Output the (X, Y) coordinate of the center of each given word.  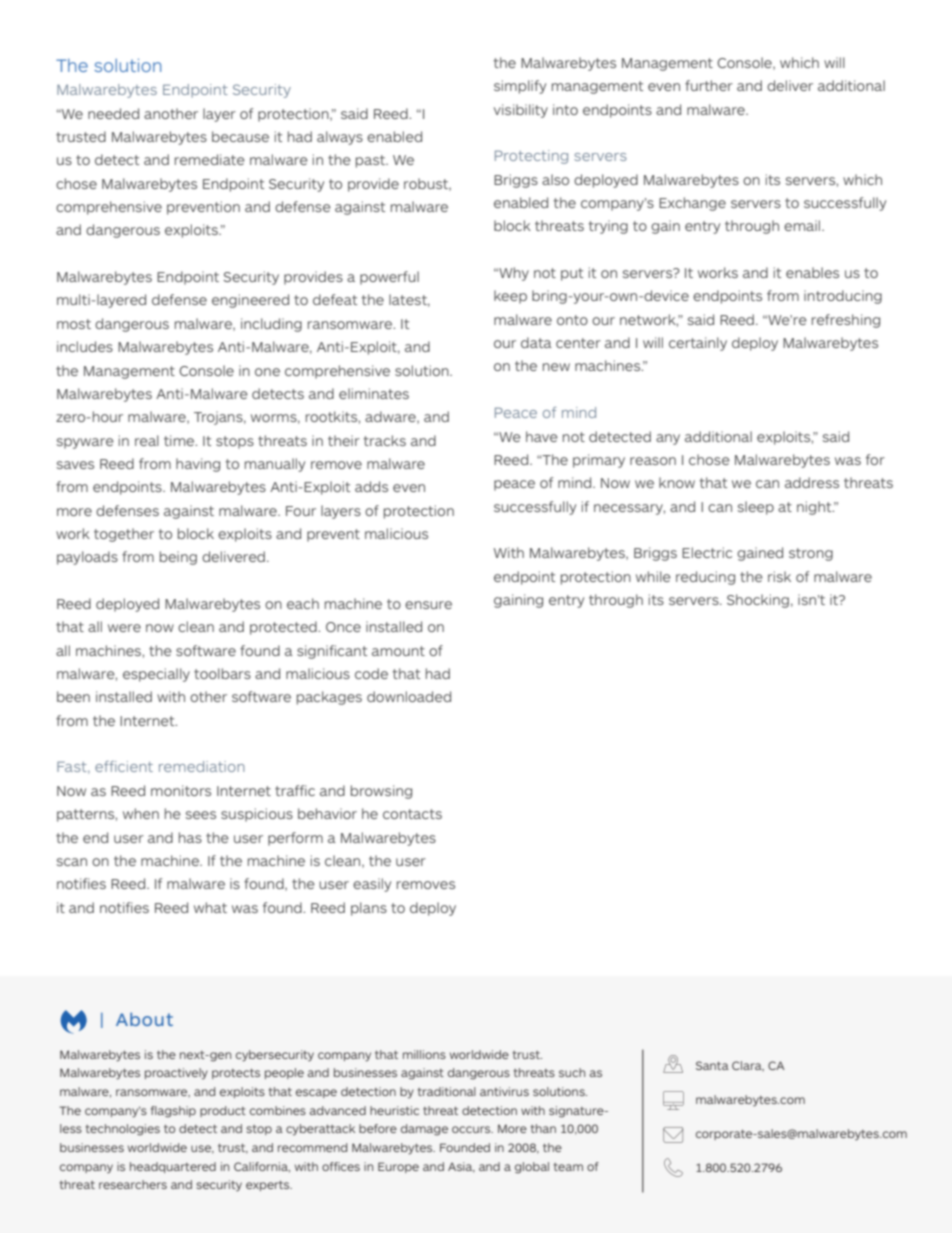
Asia (461, 1167)
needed (113, 113)
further (709, 85)
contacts (412, 814)
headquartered (173, 1167)
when (141, 813)
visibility (521, 111)
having (198, 465)
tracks (385, 440)
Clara (748, 1066)
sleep (755, 508)
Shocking (758, 601)
